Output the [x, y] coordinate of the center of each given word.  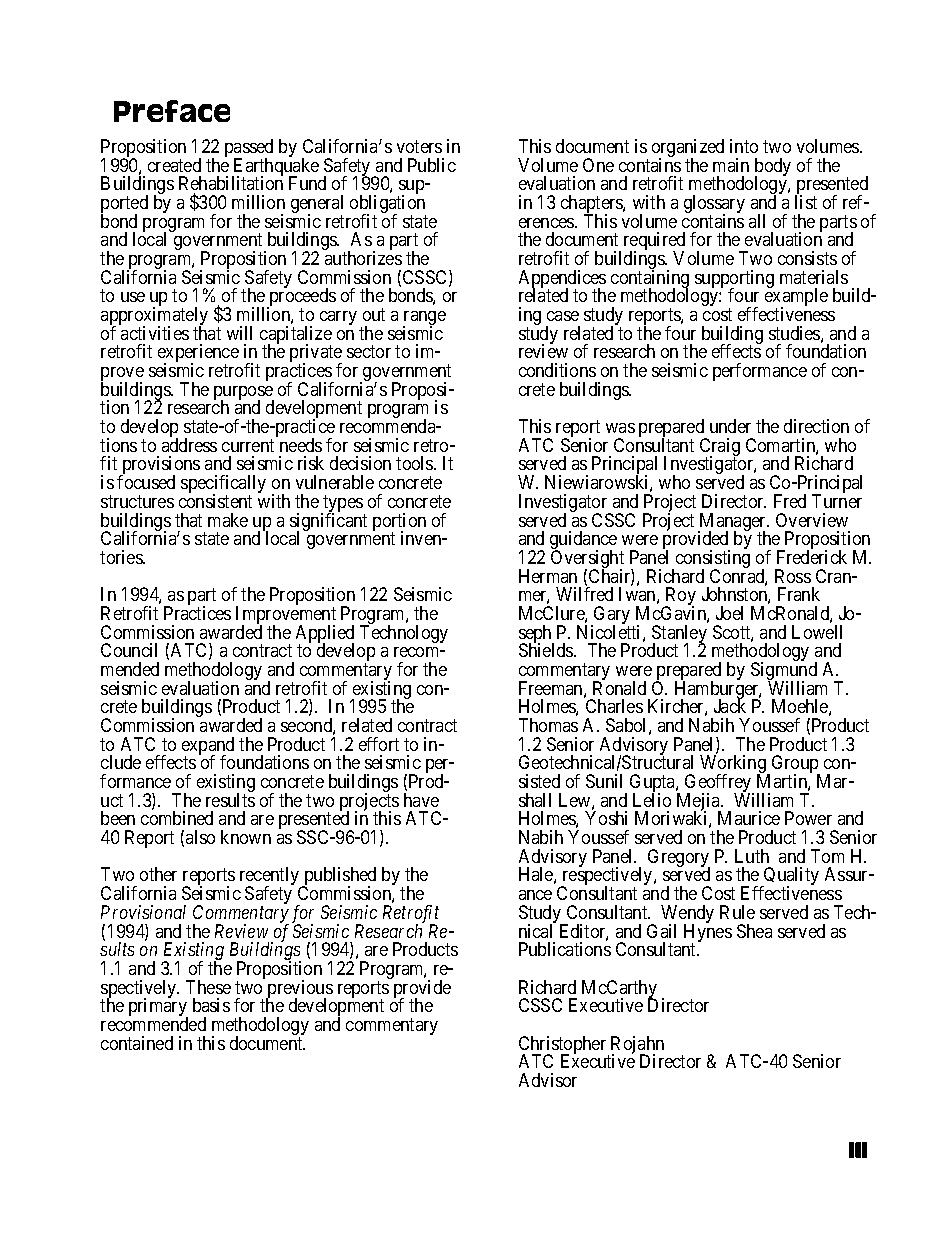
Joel [729, 613]
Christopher [564, 1046]
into [744, 146]
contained [137, 1043]
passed [249, 149]
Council [129, 650]
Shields [547, 650]
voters [419, 146]
